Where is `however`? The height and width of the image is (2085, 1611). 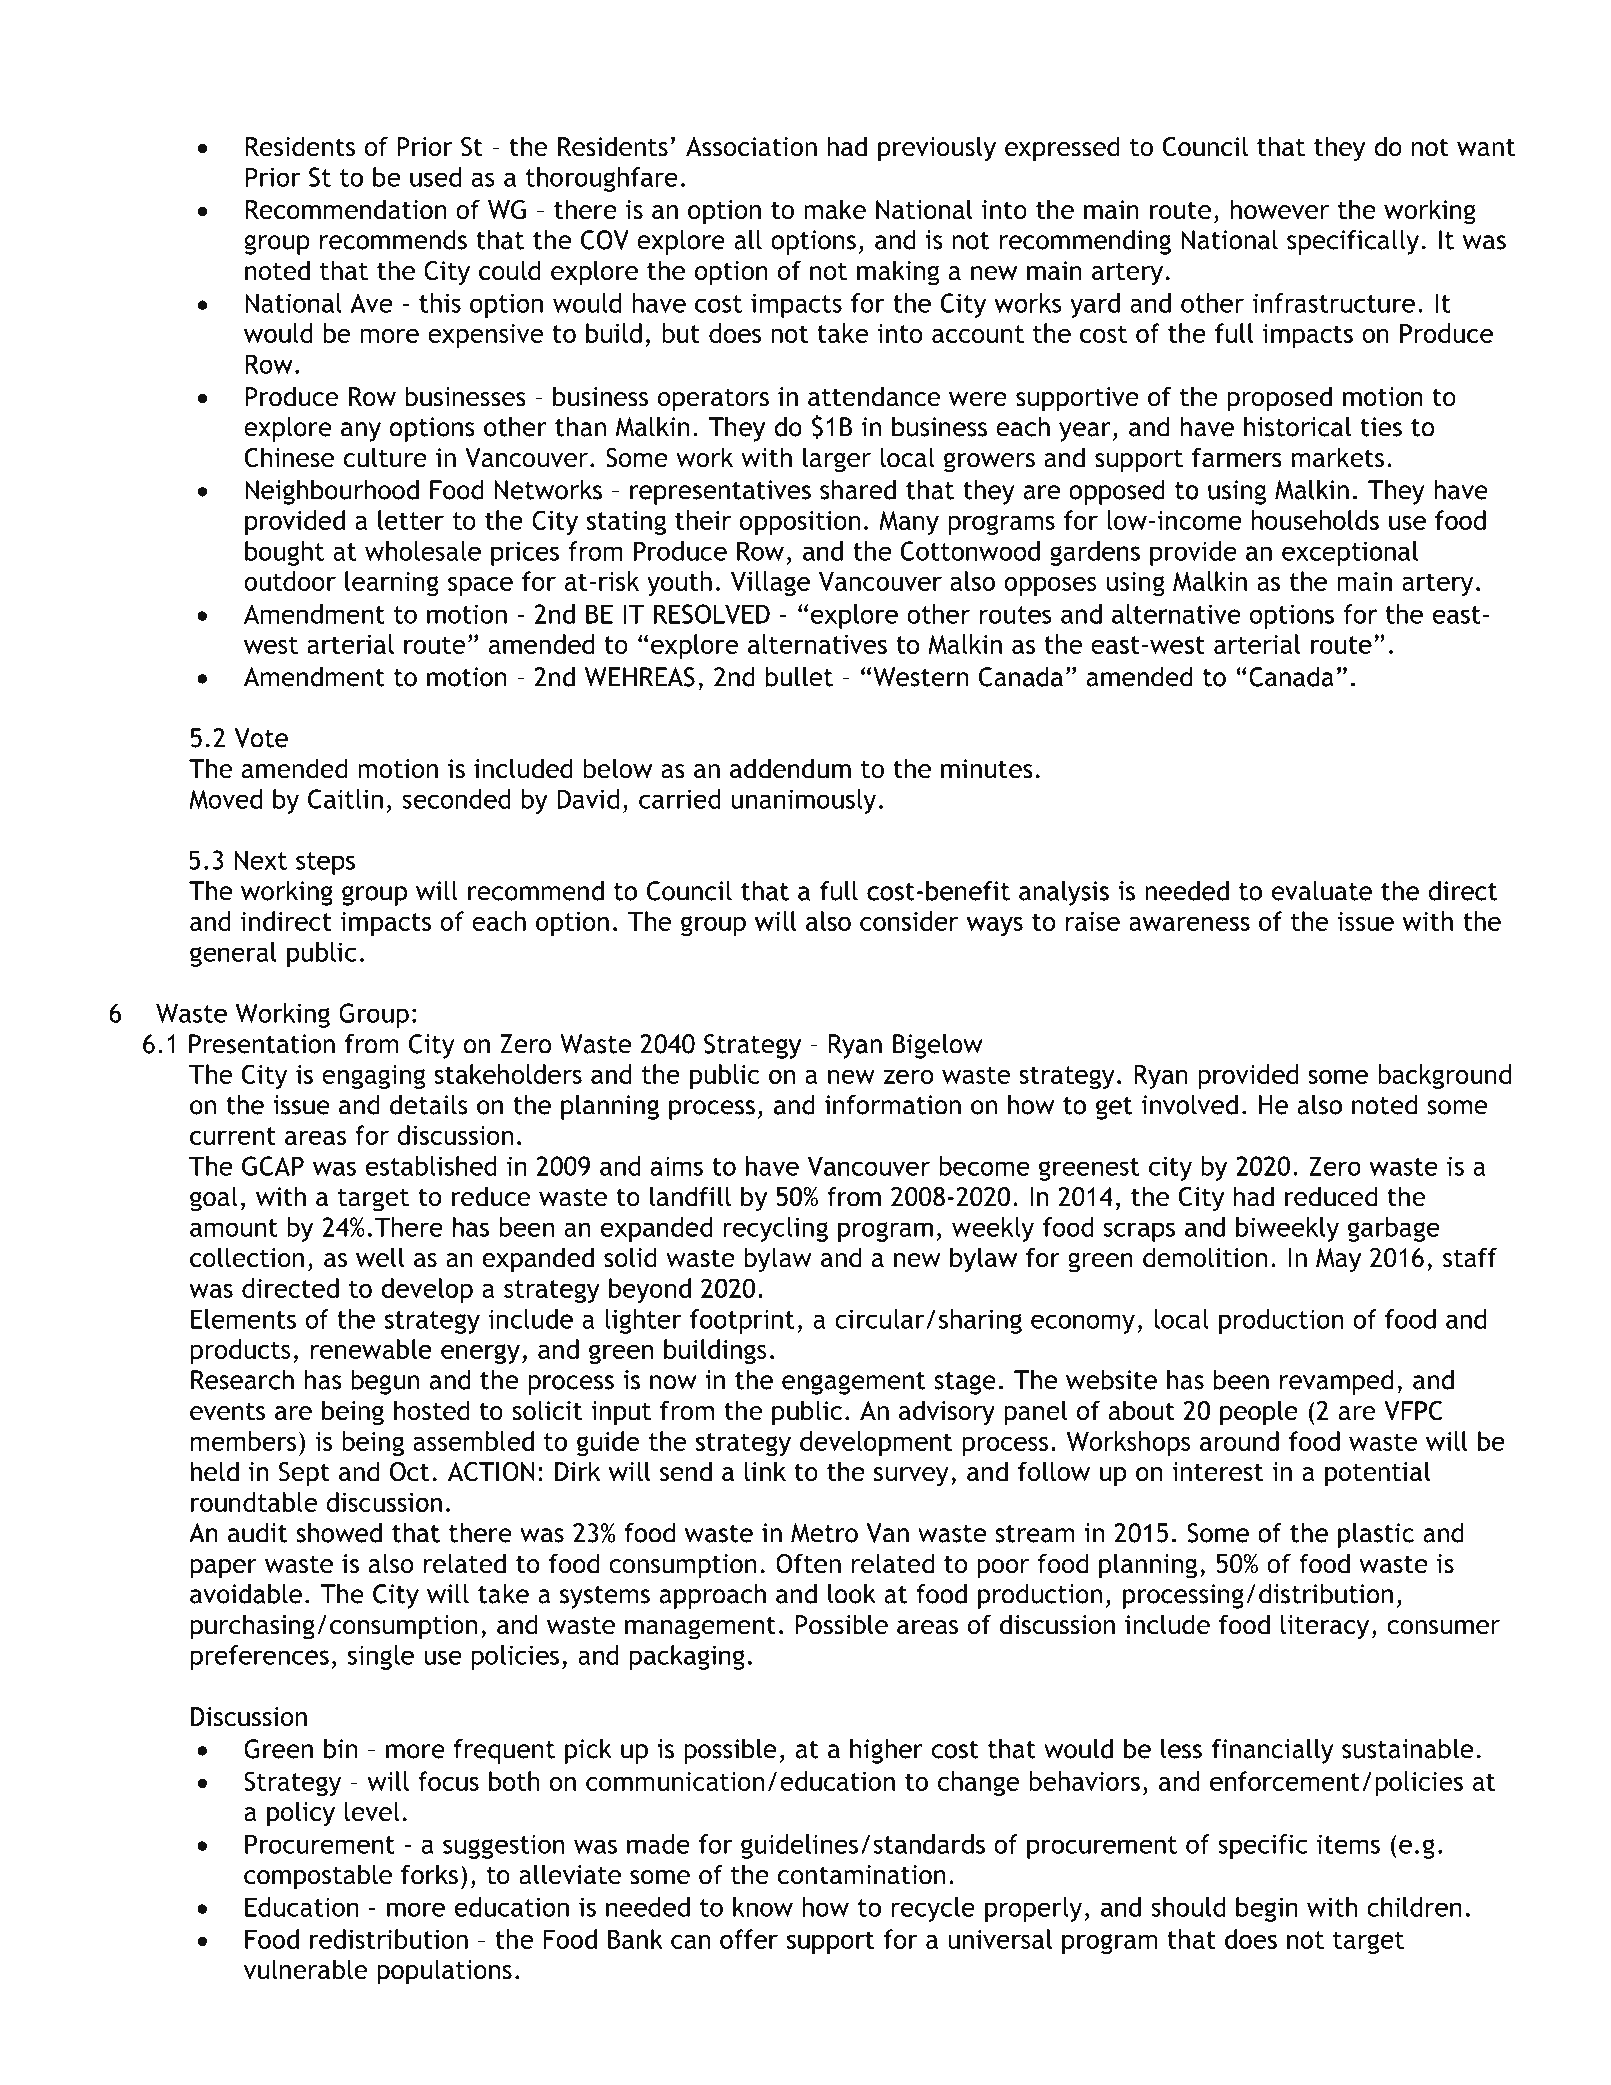 however is located at coordinates (1280, 209).
